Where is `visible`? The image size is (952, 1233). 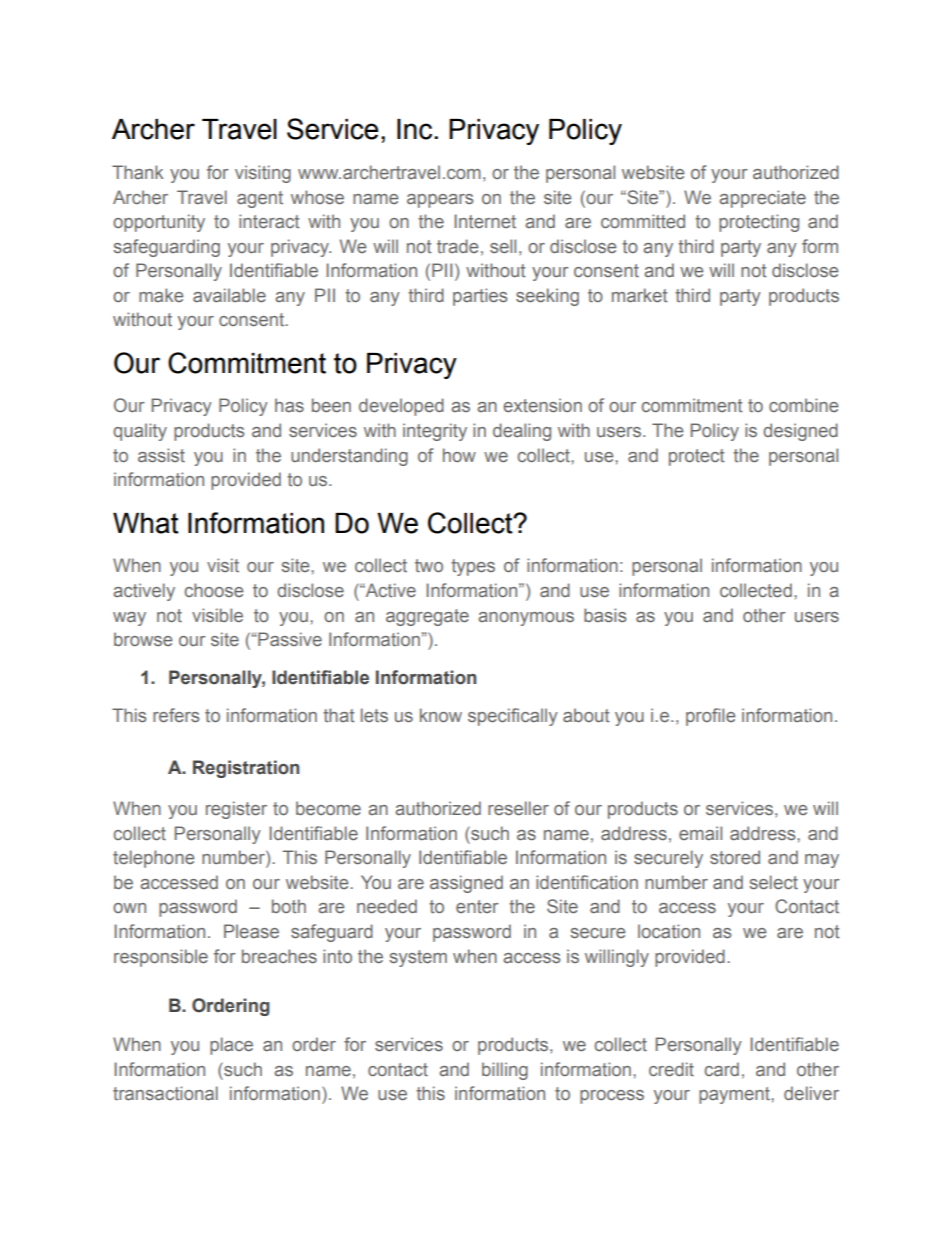
visible is located at coordinates (217, 615).
